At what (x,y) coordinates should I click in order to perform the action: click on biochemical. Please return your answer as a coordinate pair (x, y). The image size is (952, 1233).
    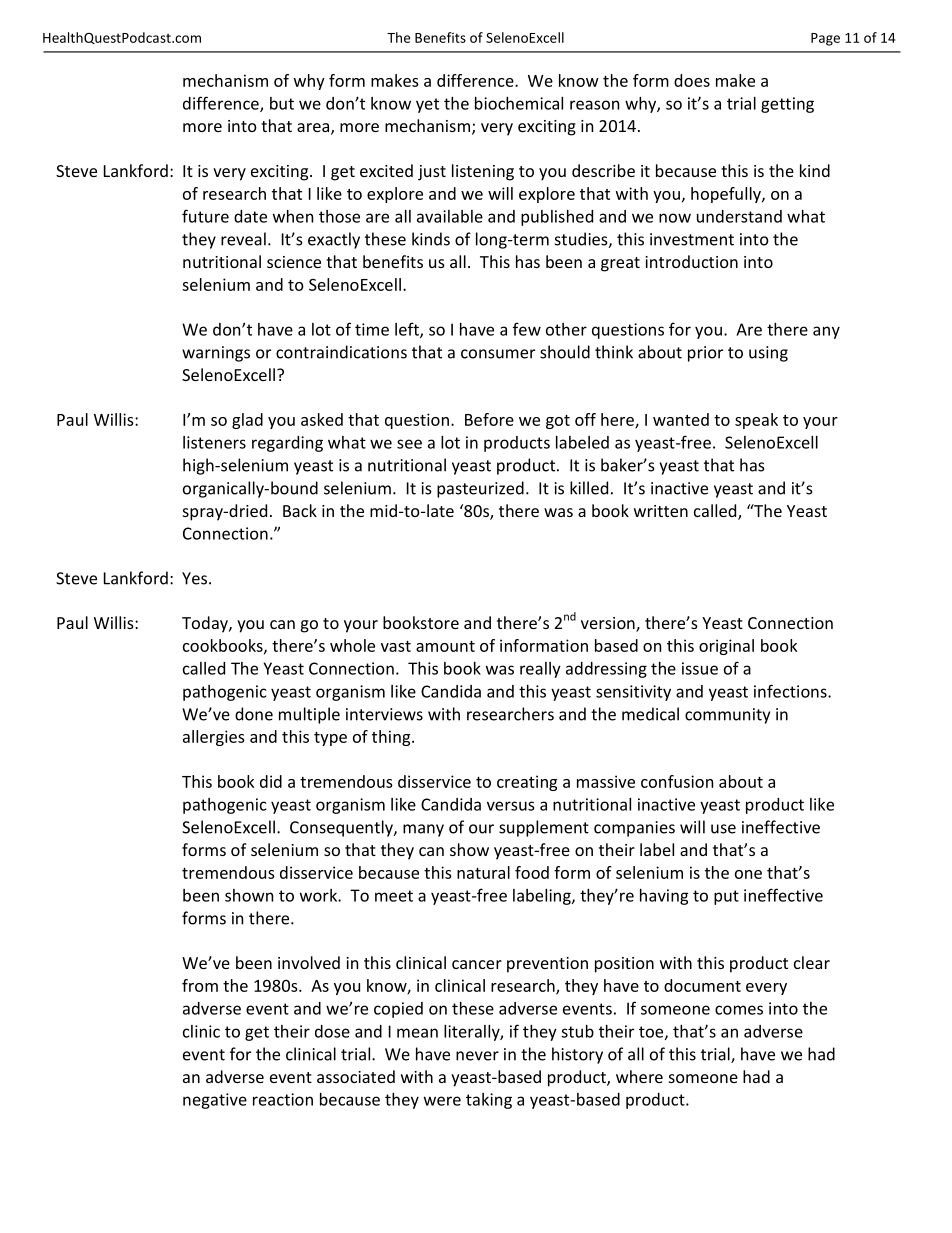
    Looking at the image, I should click on (519, 103).
